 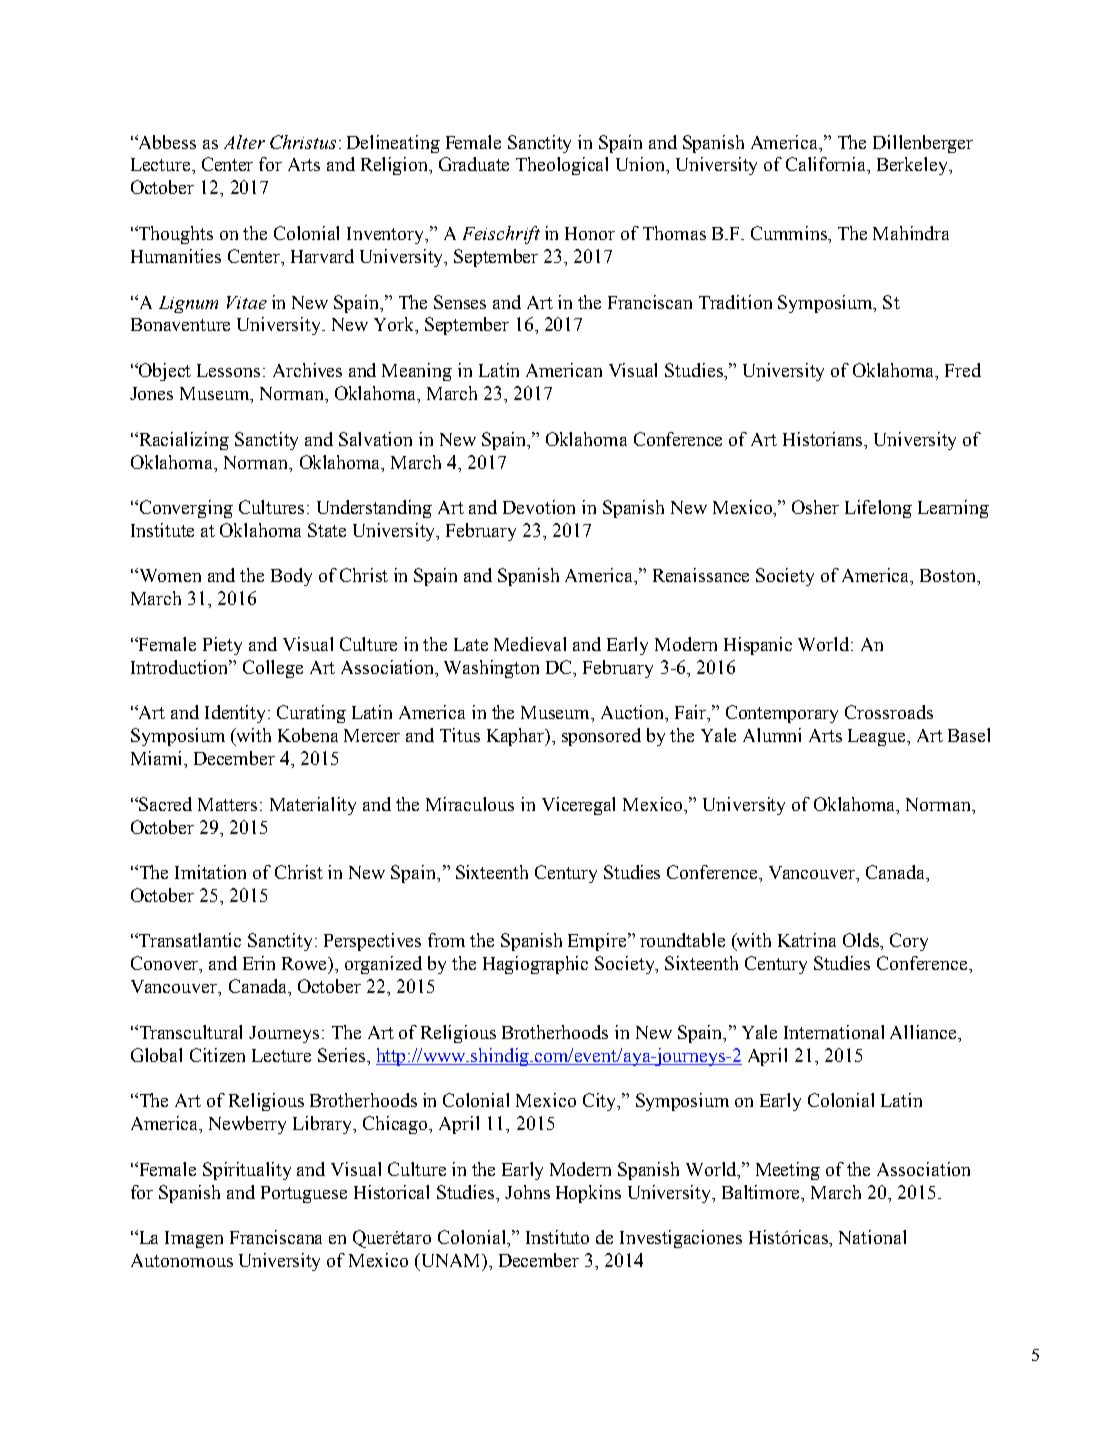 I want to click on Alter, so click(x=244, y=142).
